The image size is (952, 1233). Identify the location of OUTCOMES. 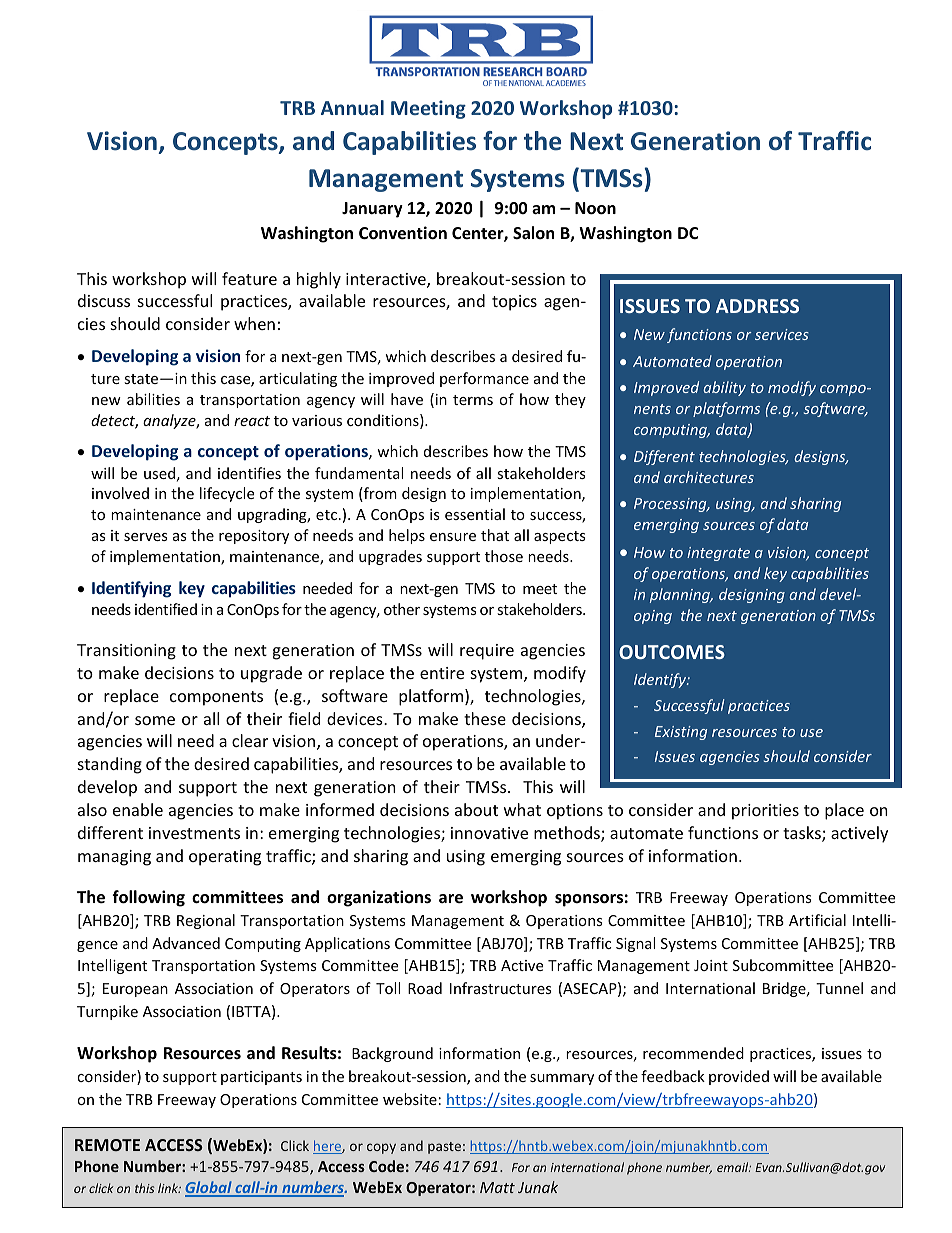
(672, 652).
